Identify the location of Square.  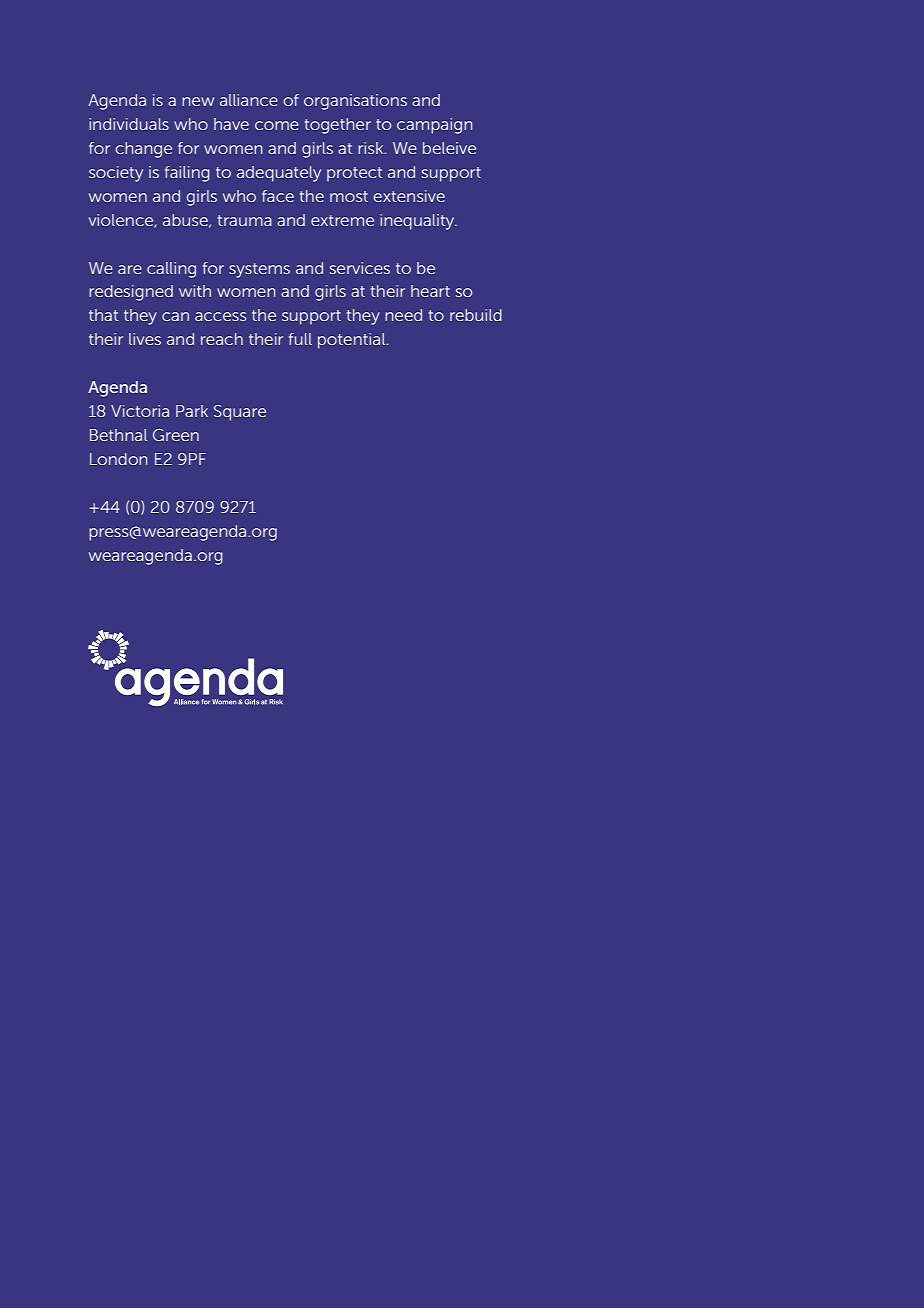
(240, 413).
